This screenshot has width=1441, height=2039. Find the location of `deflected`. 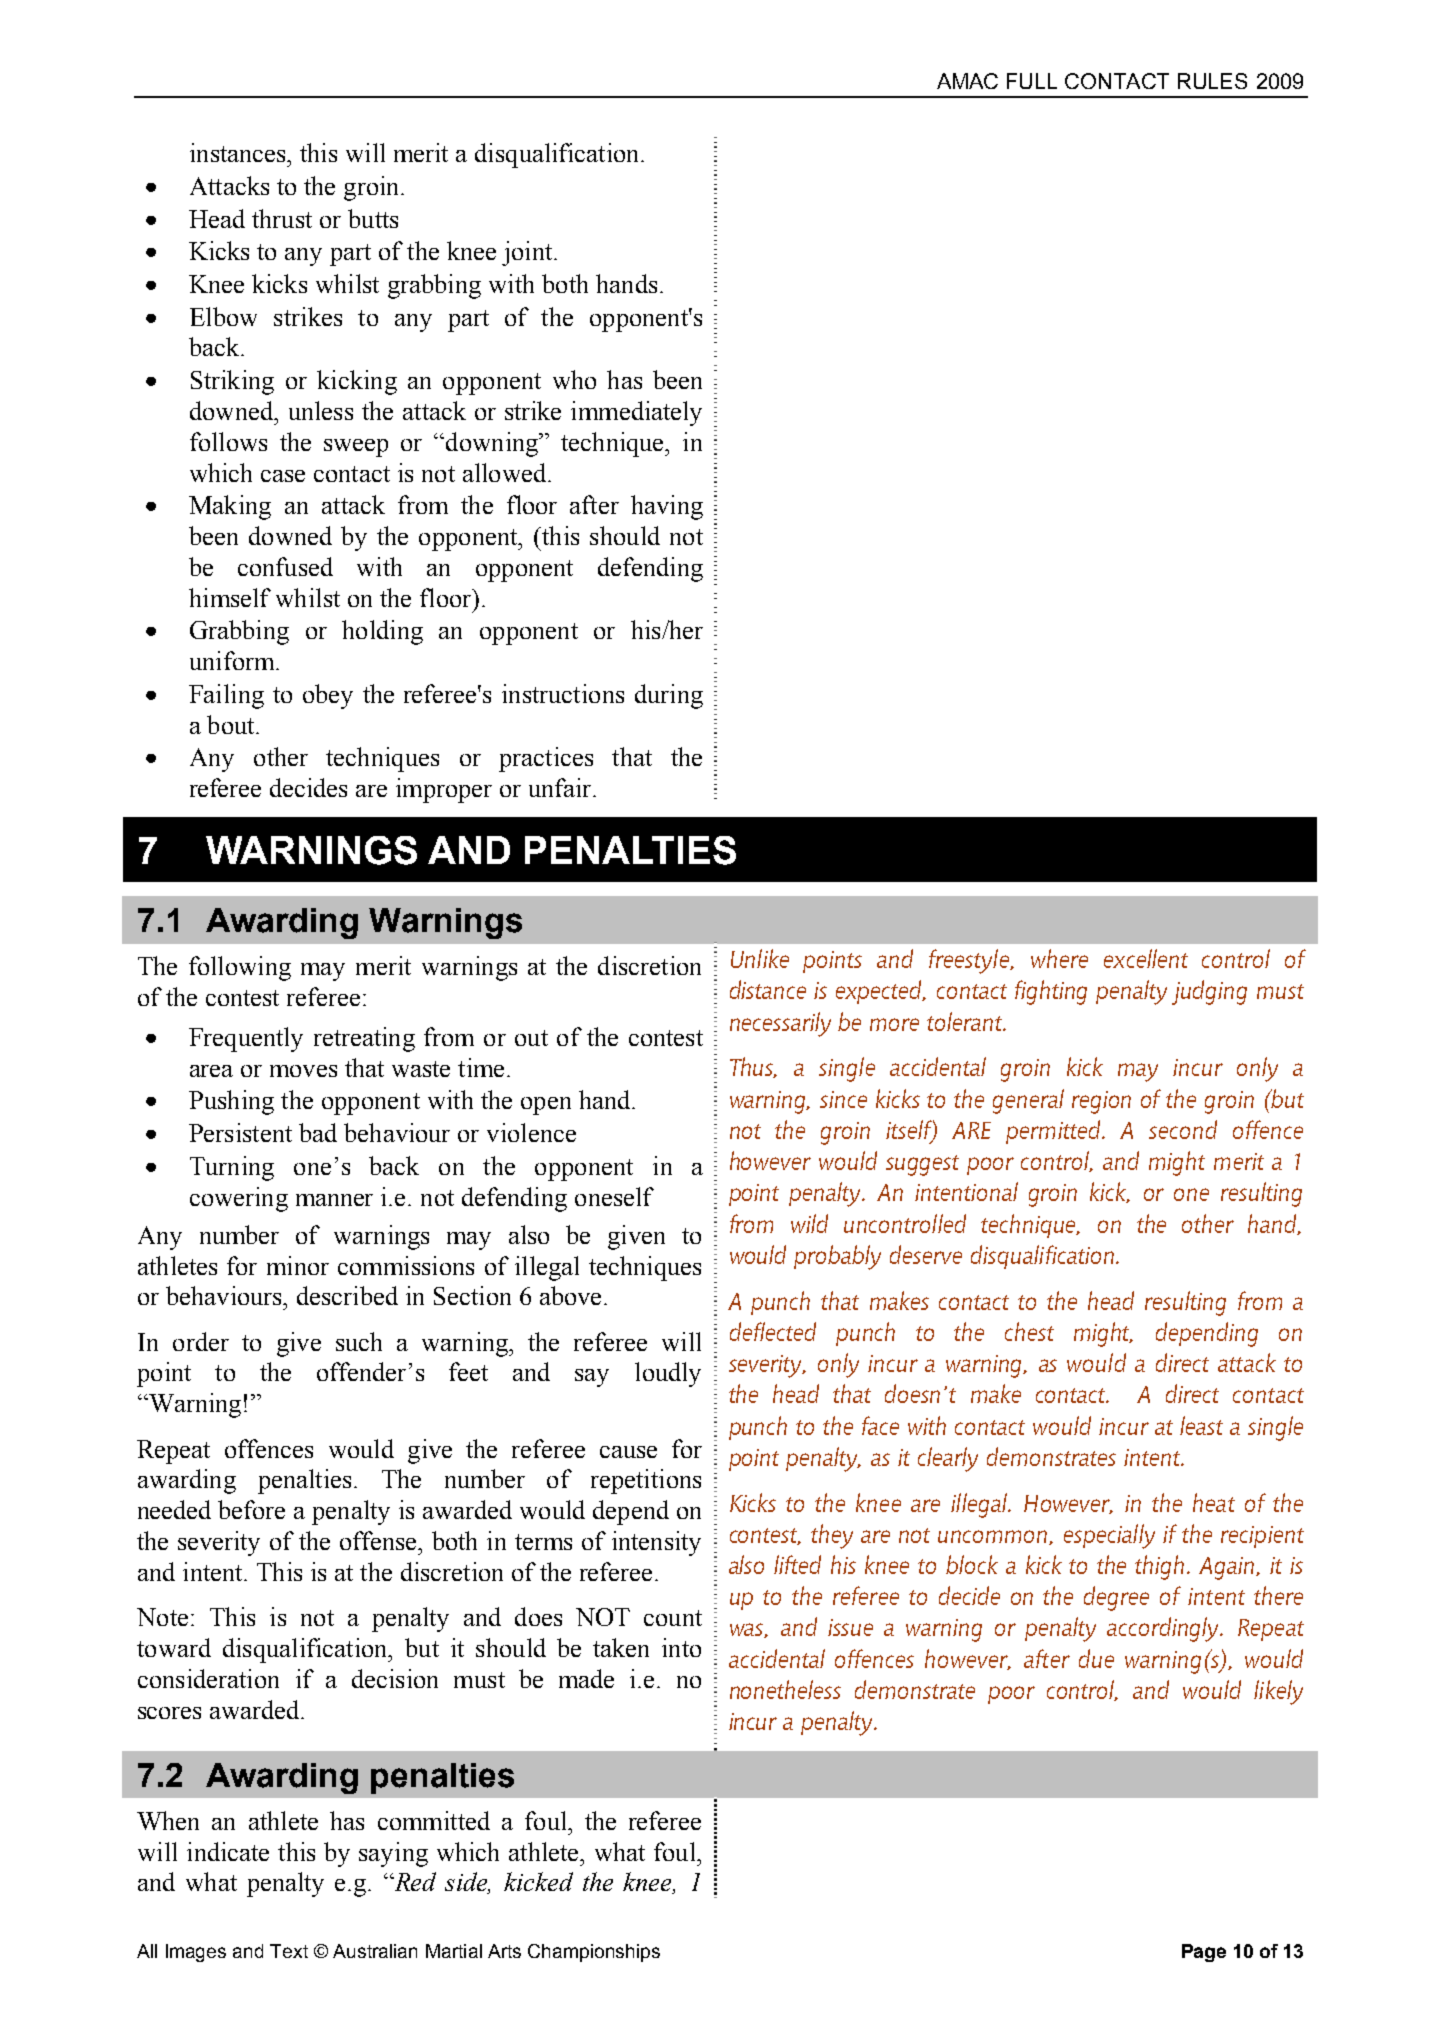

deflected is located at coordinates (773, 1331).
